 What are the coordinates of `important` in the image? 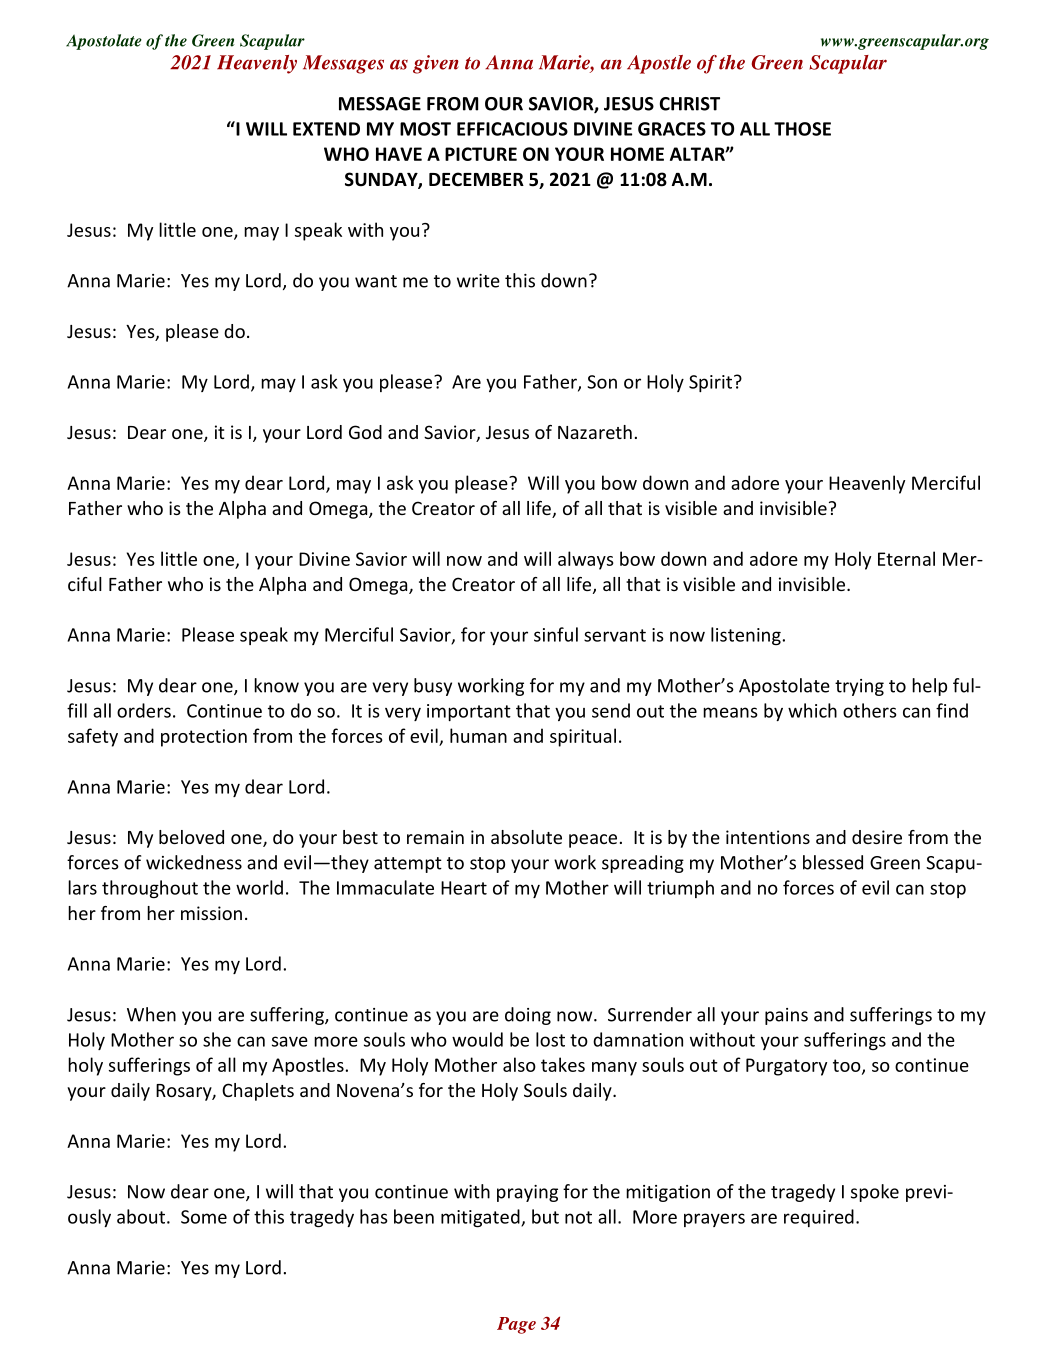 It's located at (469, 712).
